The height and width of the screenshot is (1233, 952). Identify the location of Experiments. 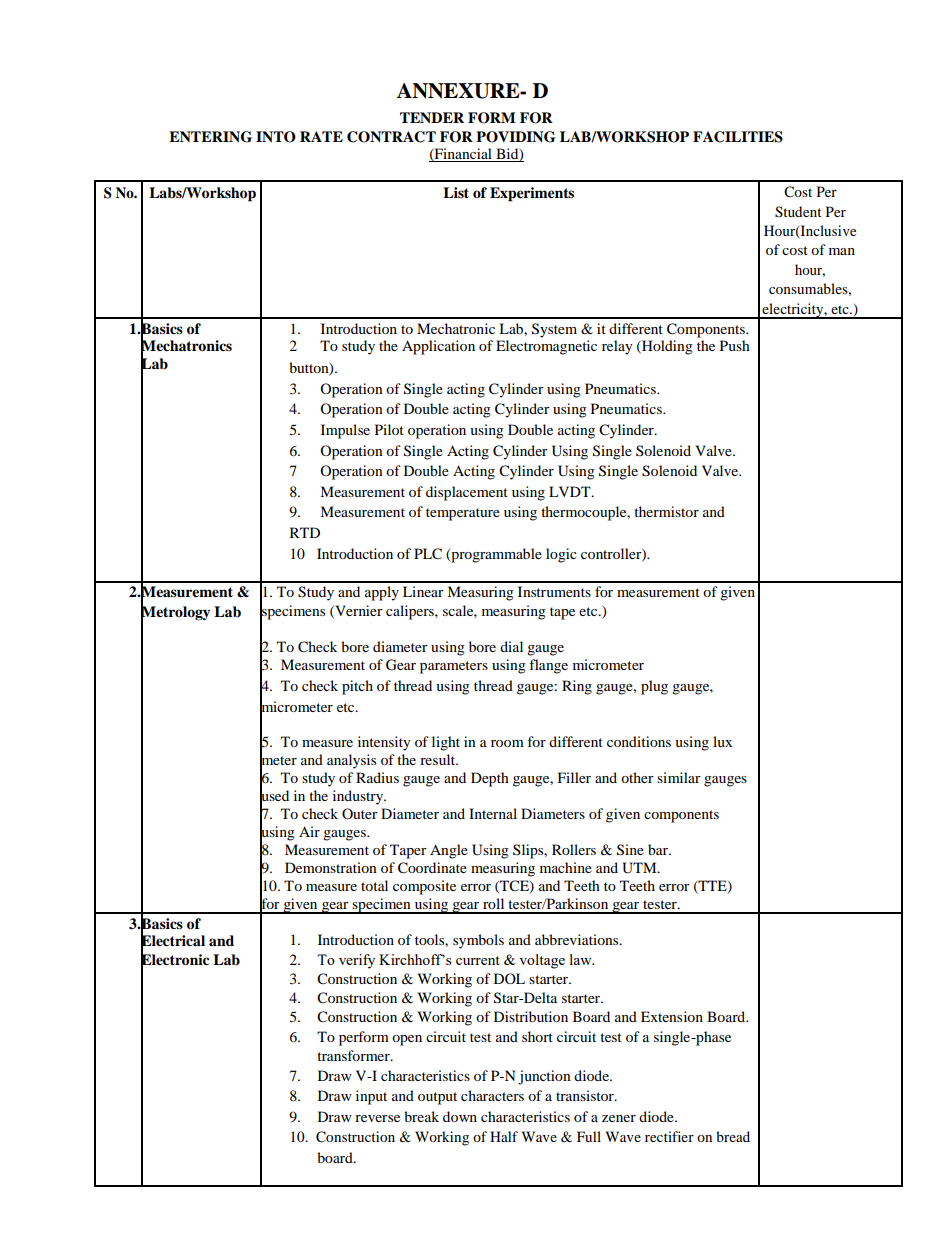
(532, 194).
